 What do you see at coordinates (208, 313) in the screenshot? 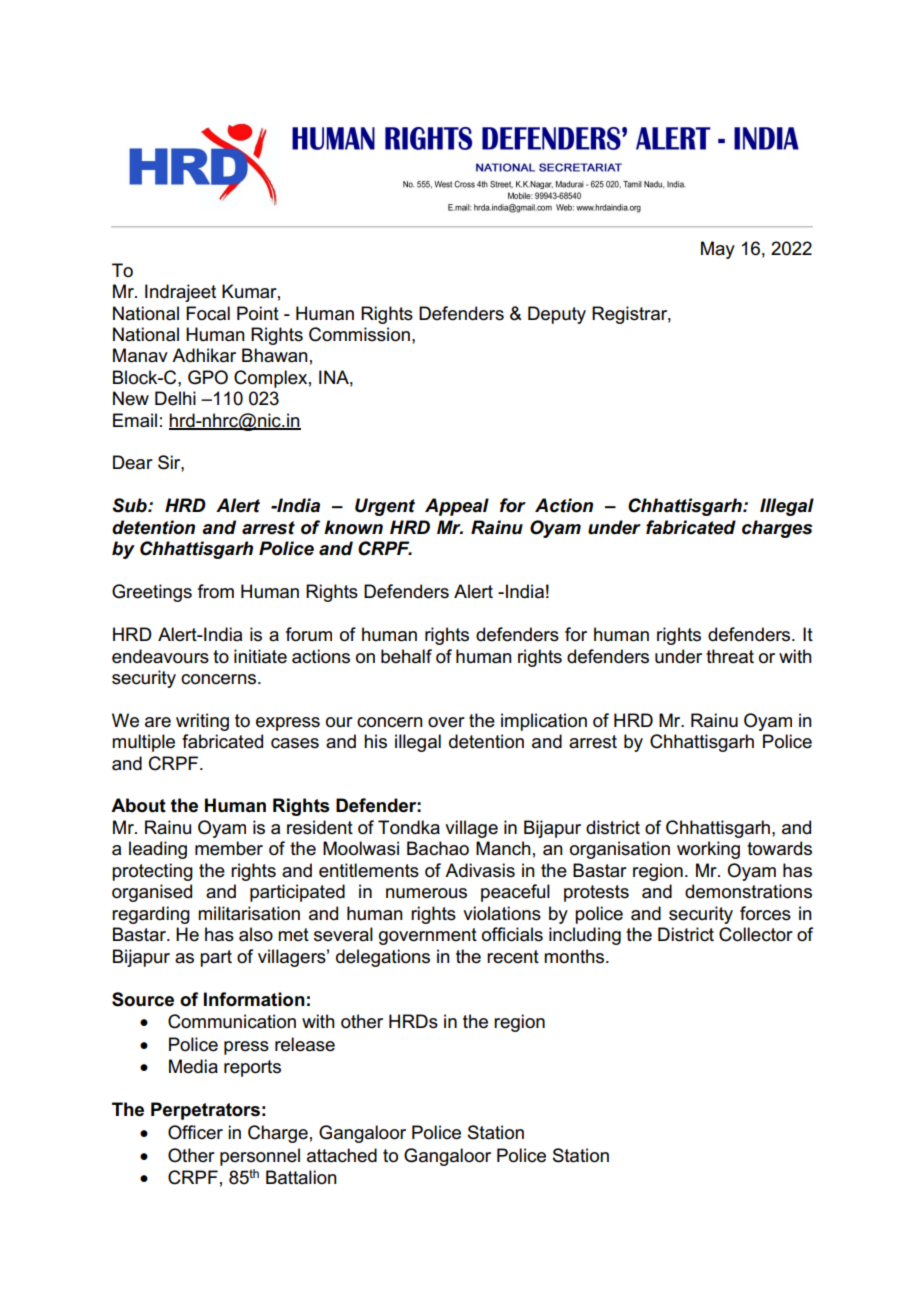
I see `Focal` at bounding box center [208, 313].
